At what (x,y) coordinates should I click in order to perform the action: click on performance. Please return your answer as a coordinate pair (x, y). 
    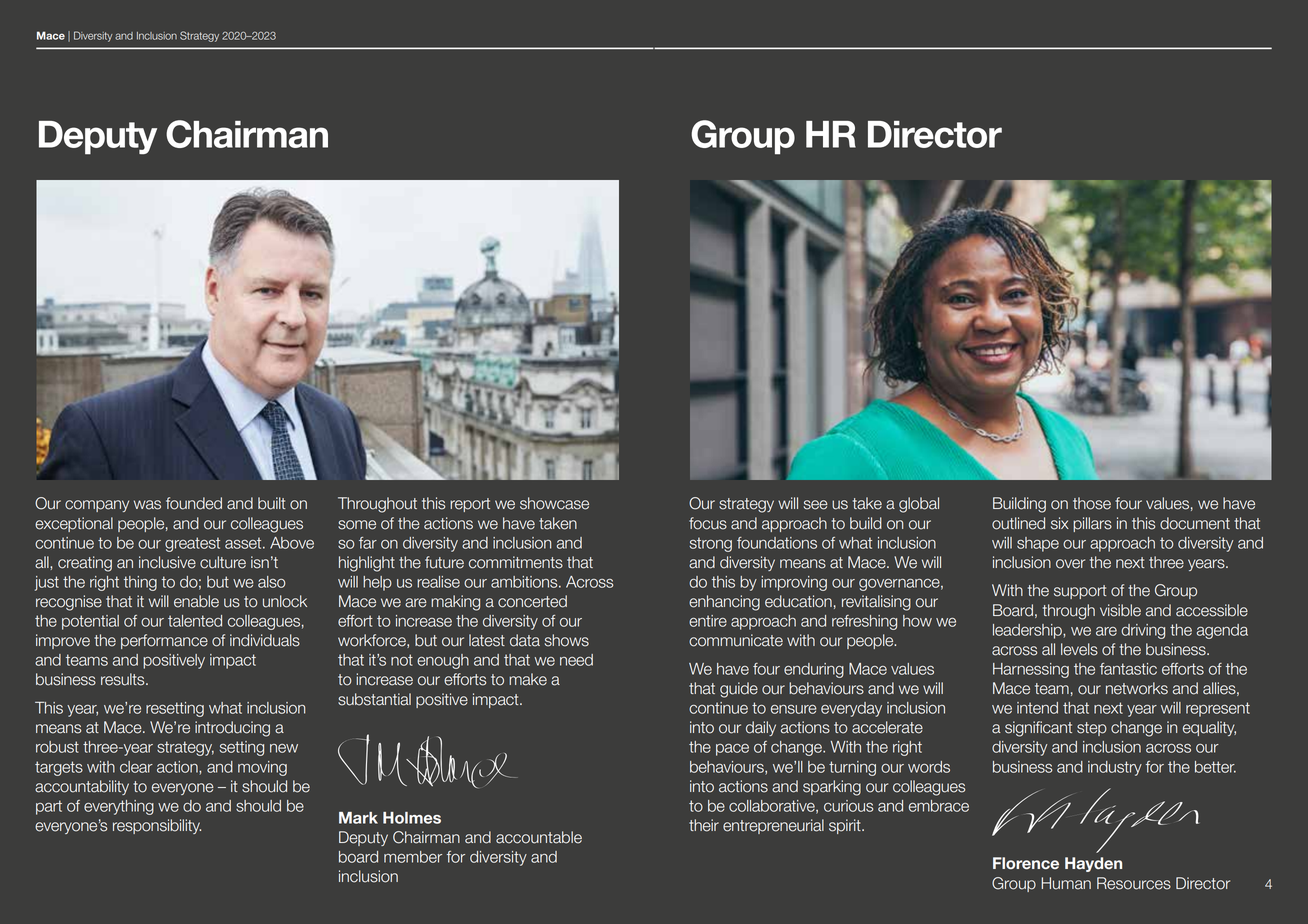
    Looking at the image, I should click on (164, 641).
